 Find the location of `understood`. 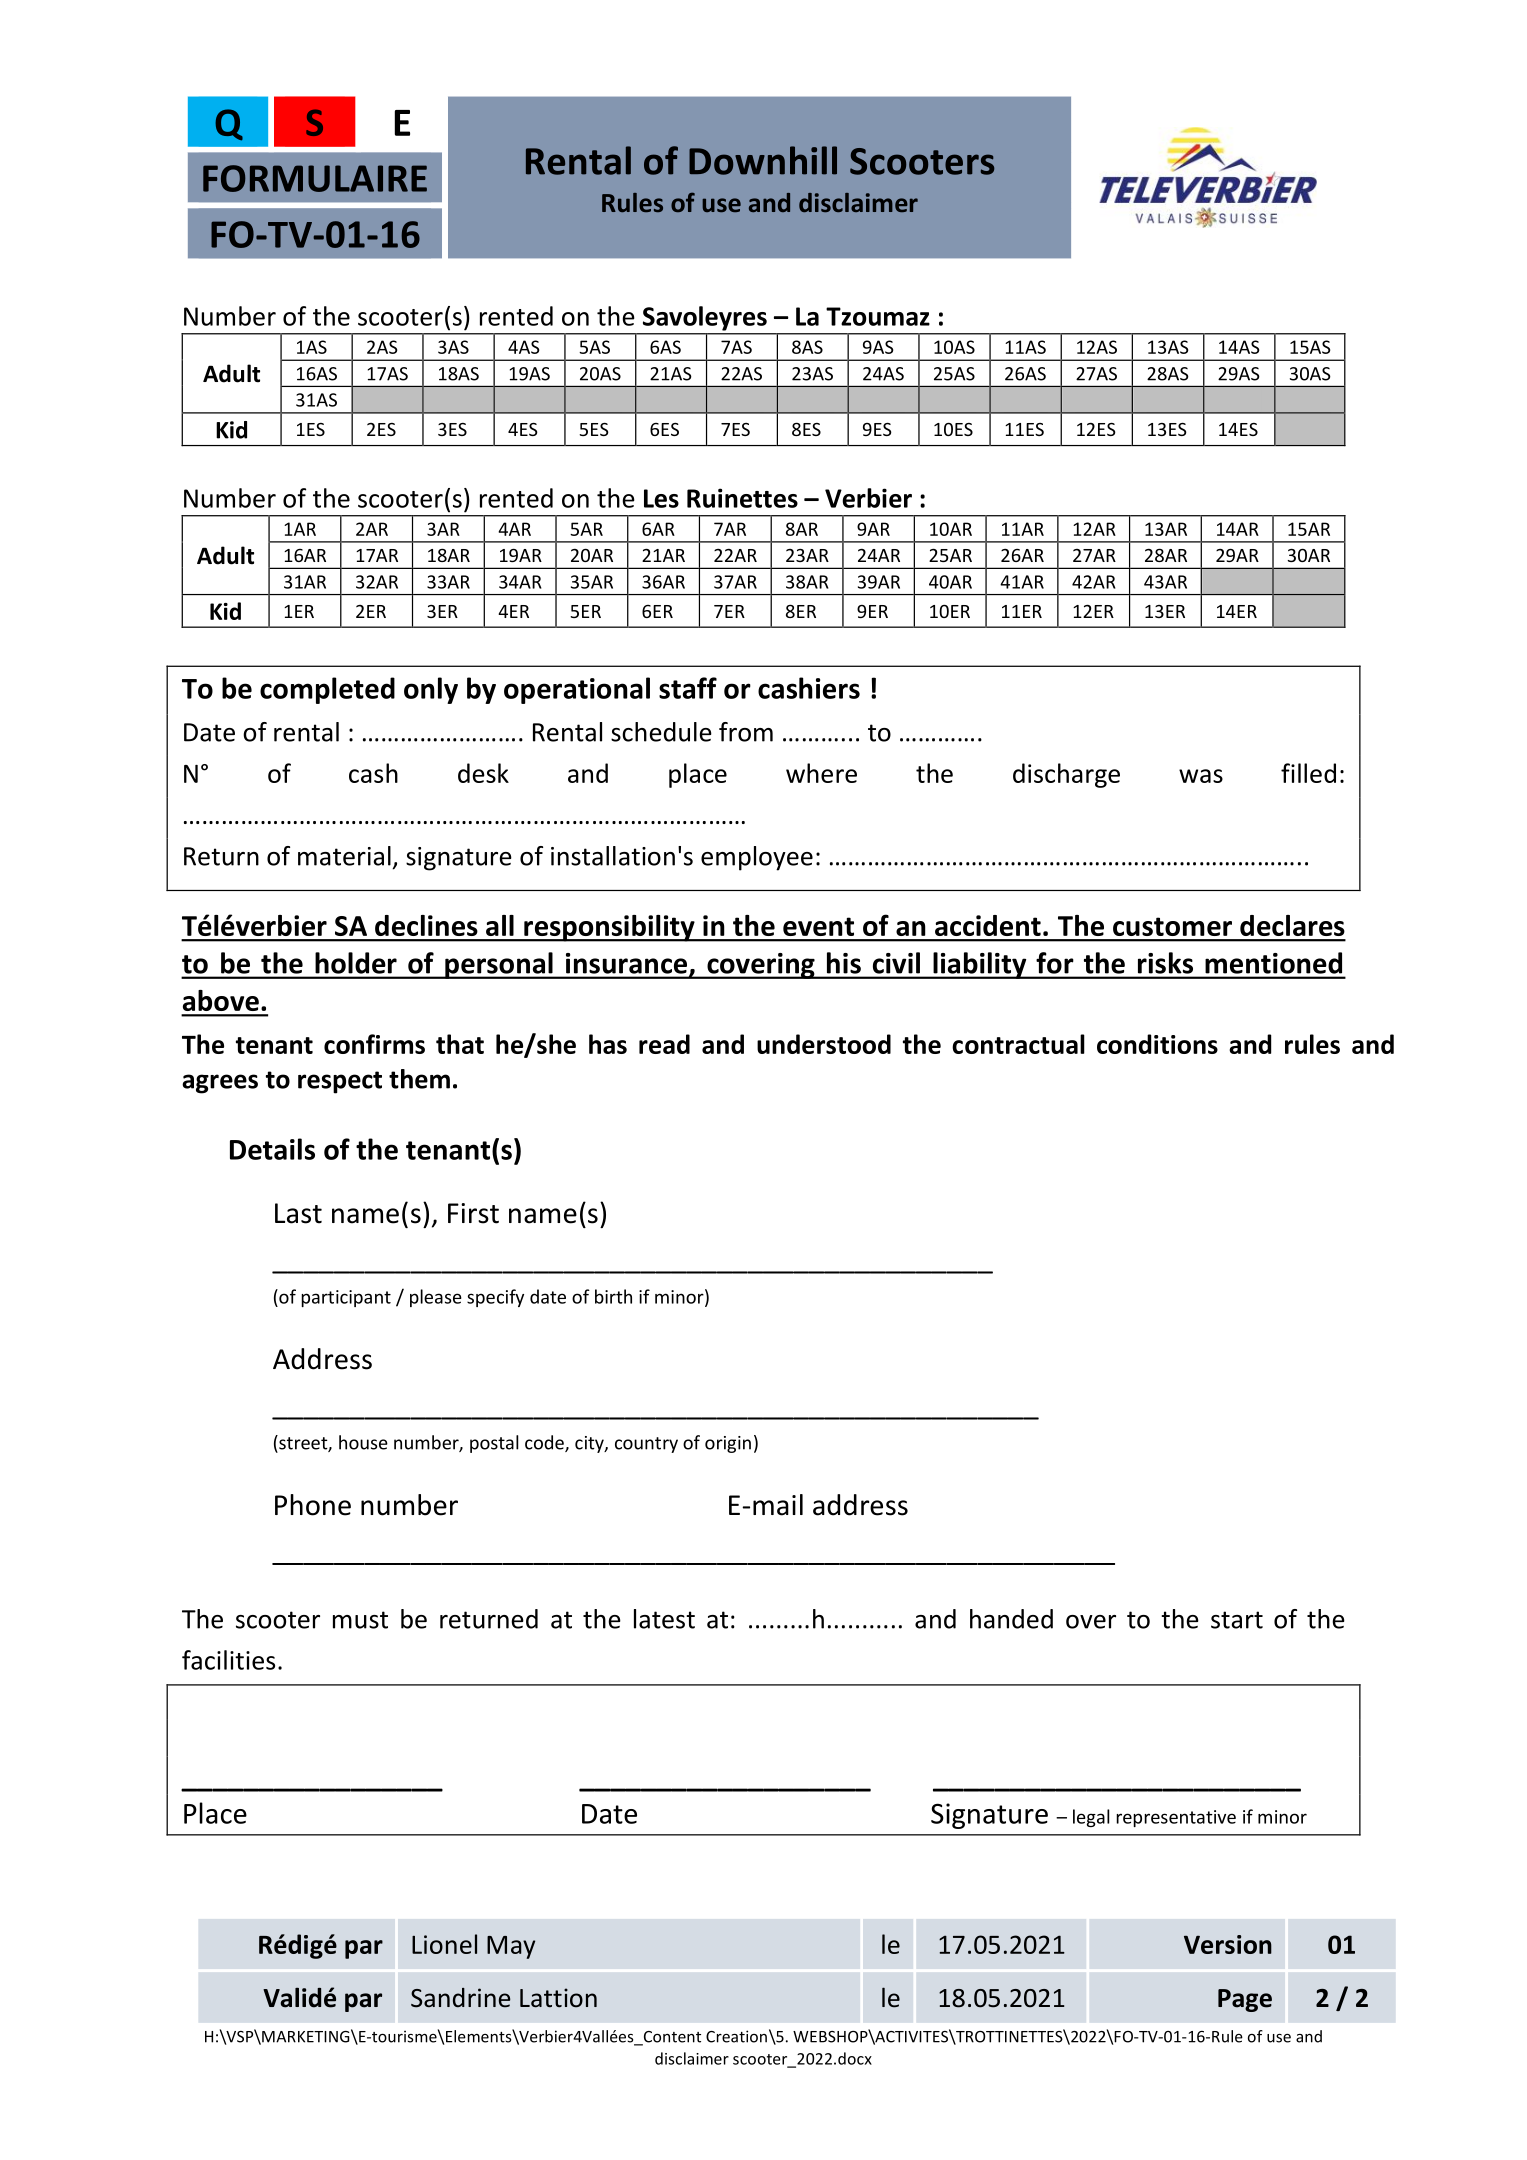

understood is located at coordinates (824, 1044).
